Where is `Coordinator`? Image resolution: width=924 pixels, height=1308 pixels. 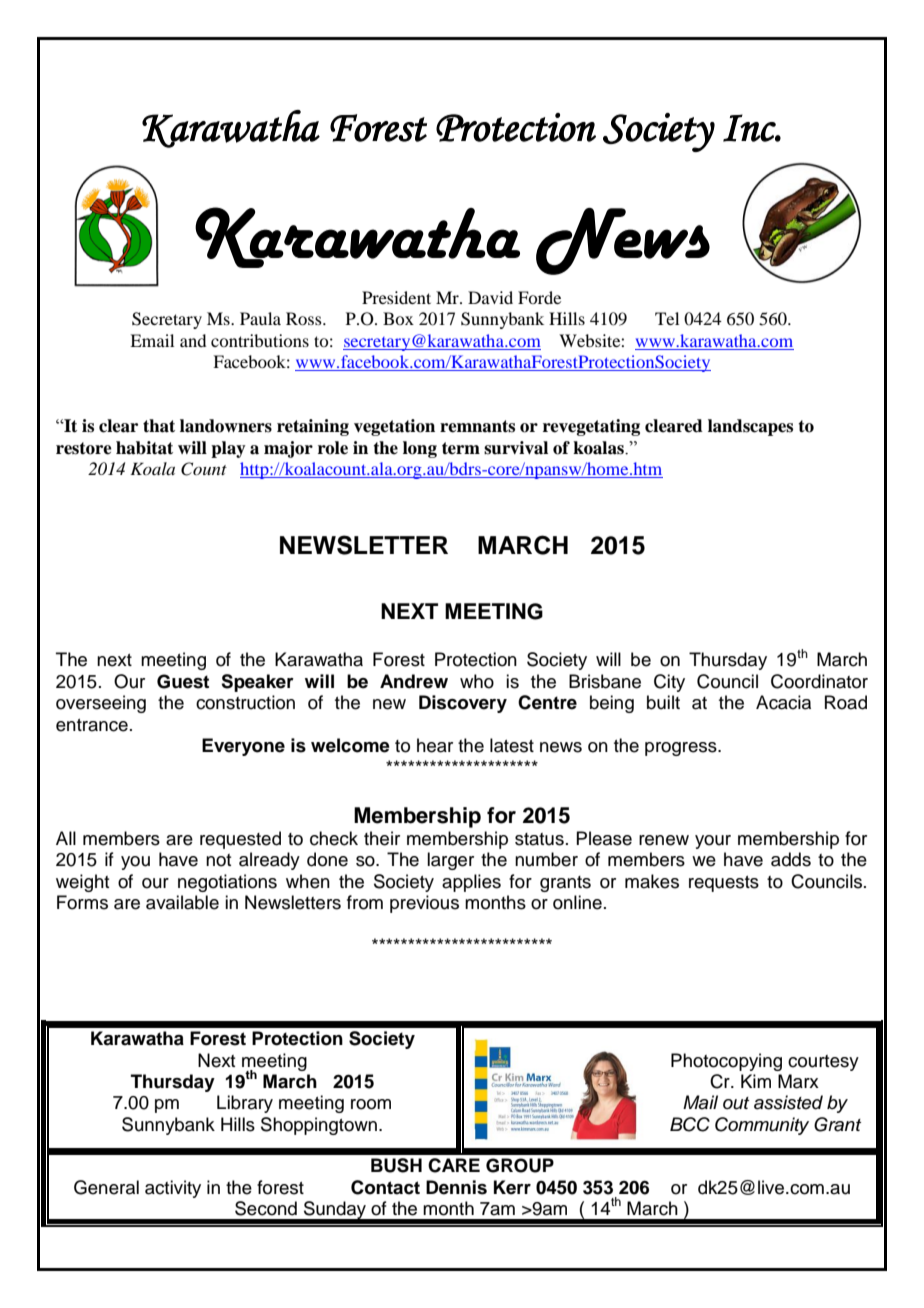 Coordinator is located at coordinates (819, 681).
